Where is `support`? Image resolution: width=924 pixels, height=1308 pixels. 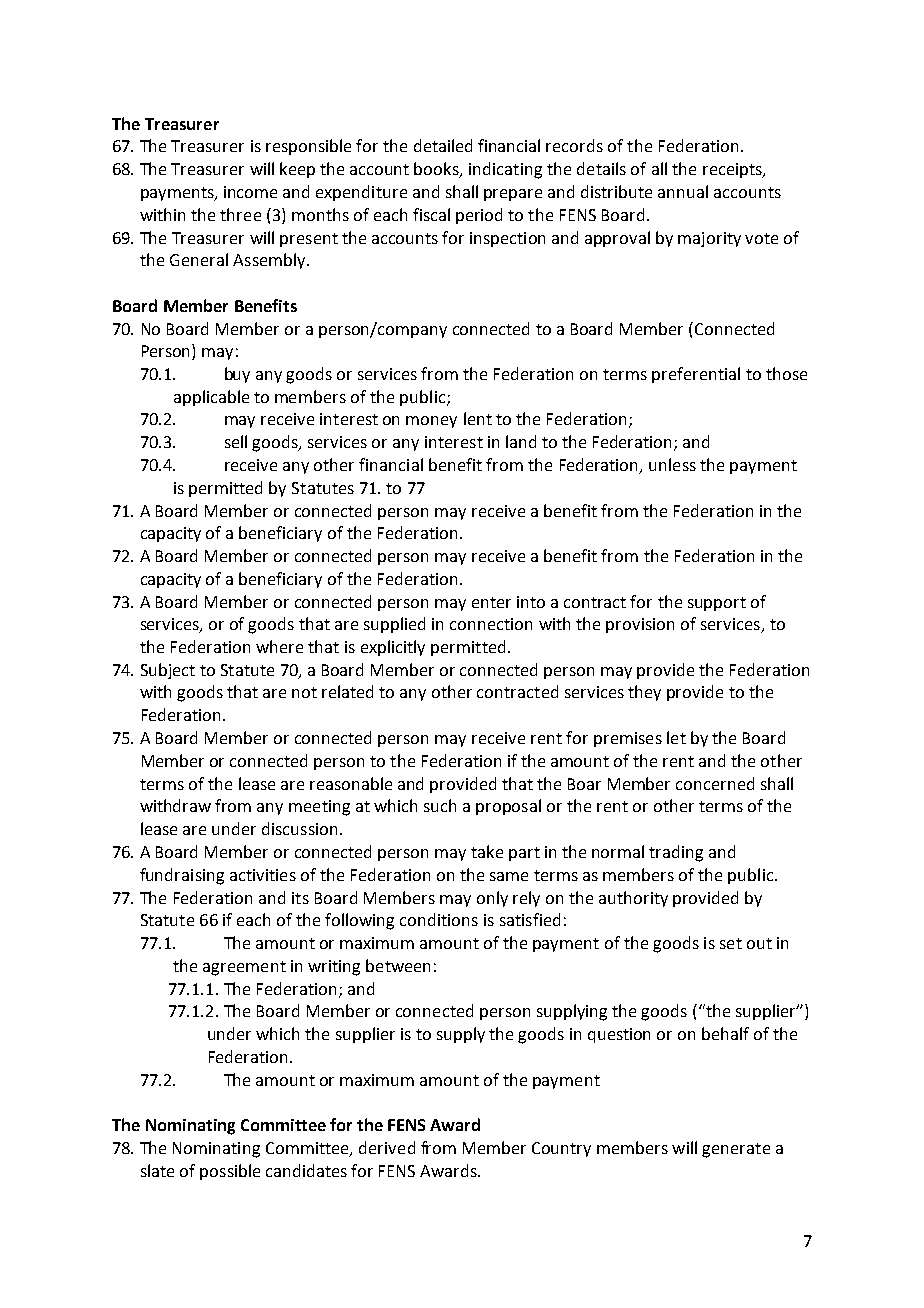
support is located at coordinates (717, 604).
